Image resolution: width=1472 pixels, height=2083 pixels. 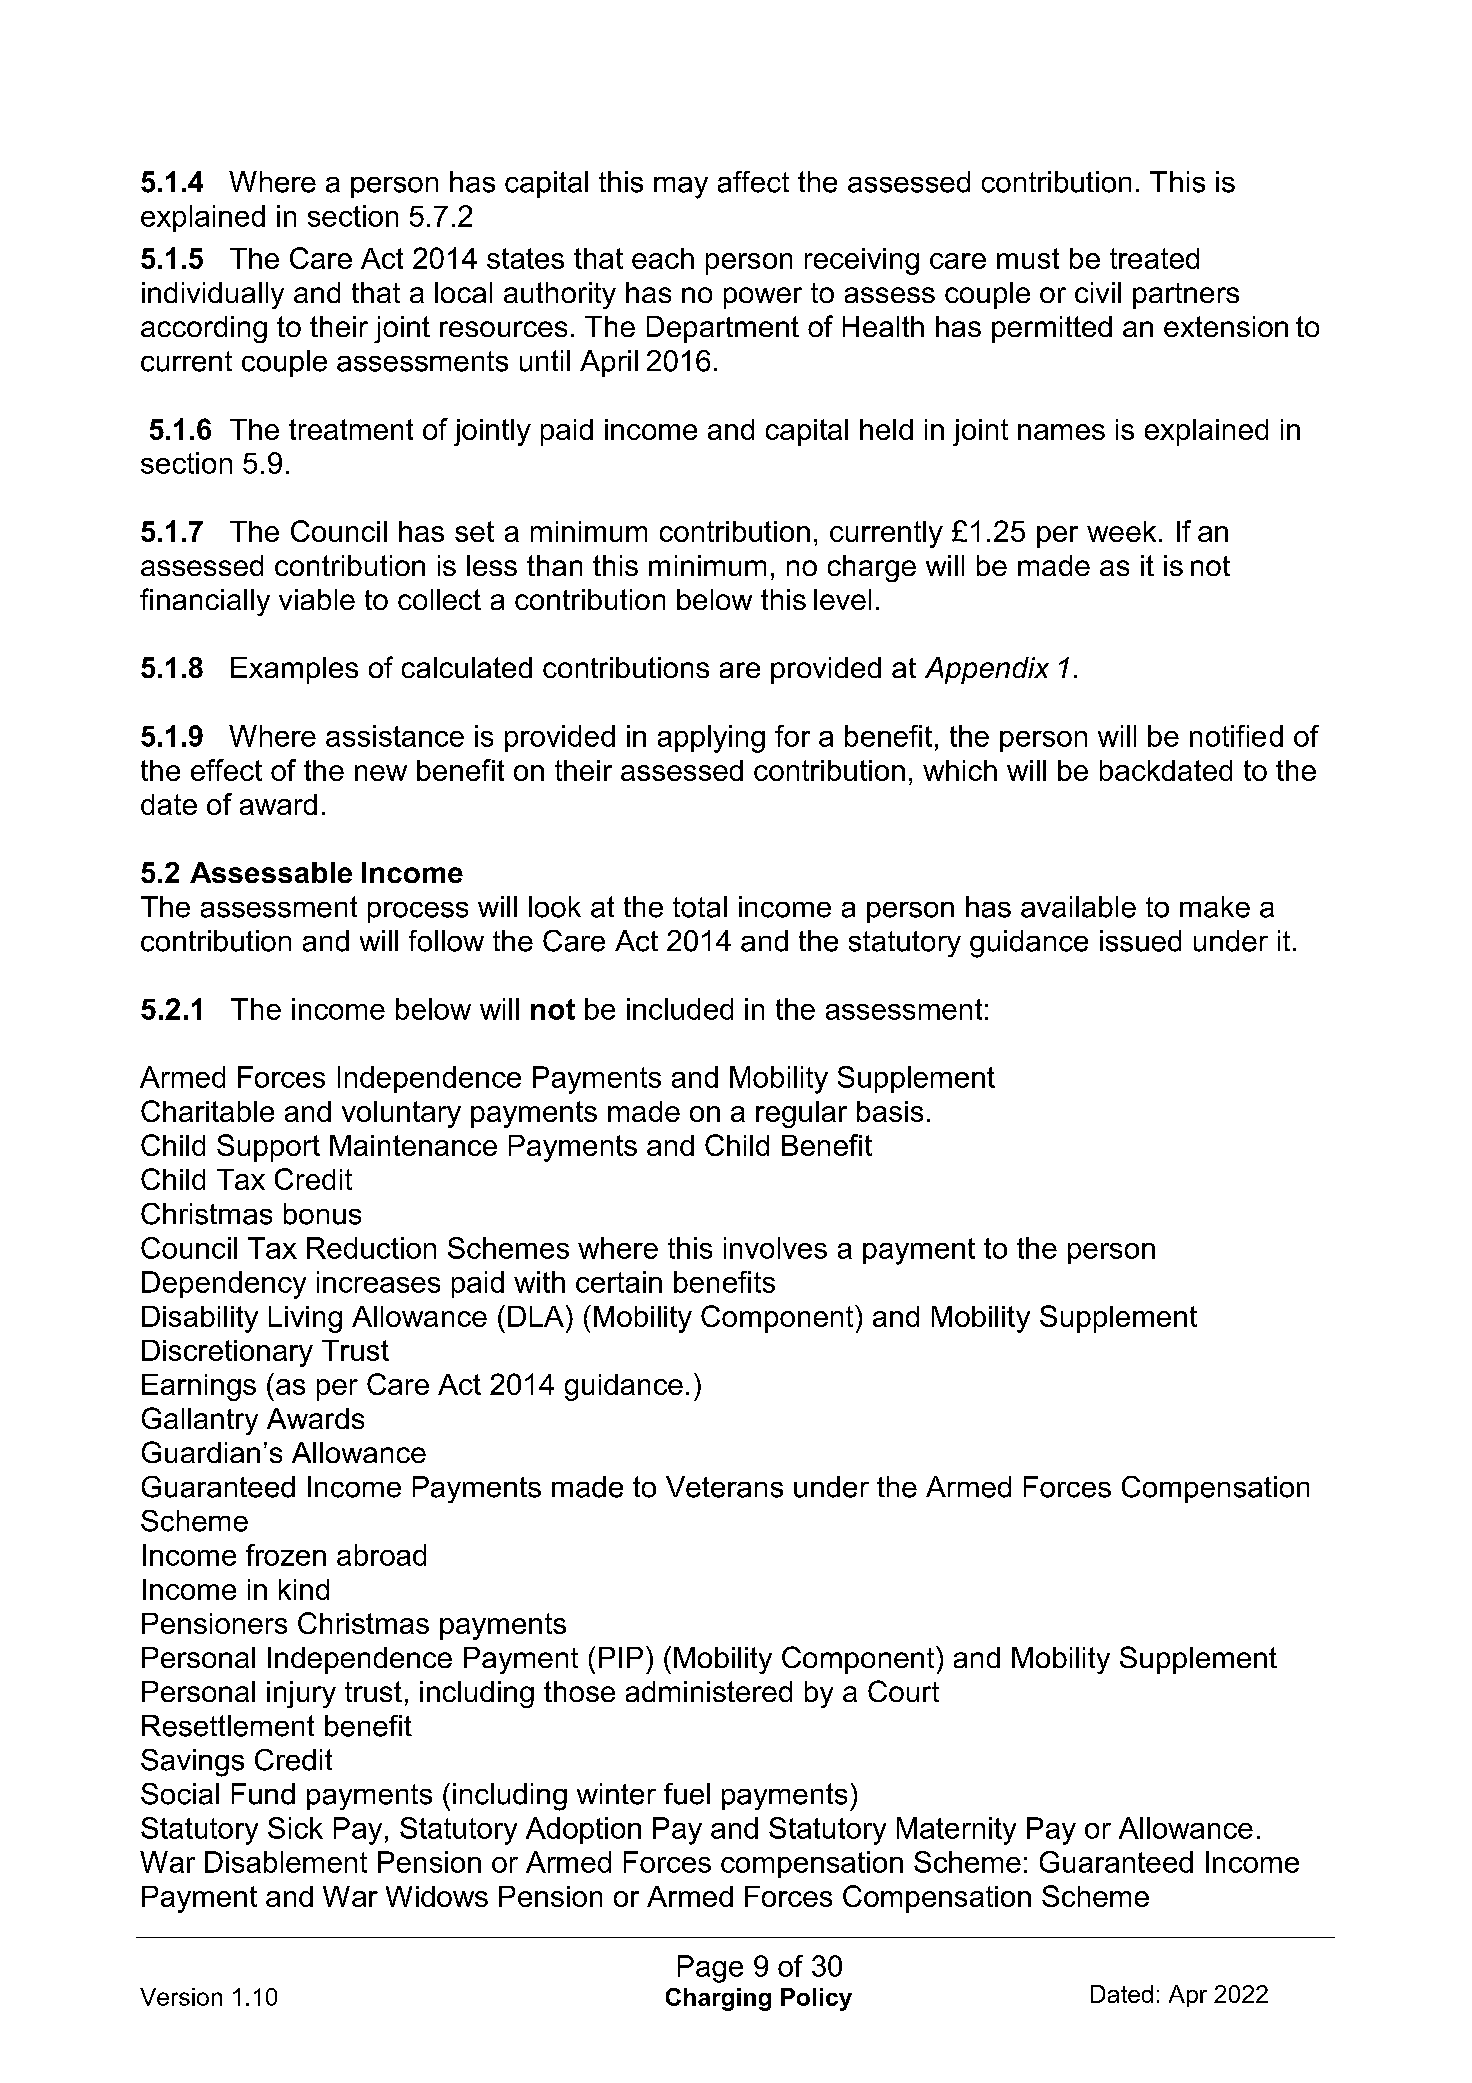 What do you see at coordinates (381, 773) in the page?
I see `new` at bounding box center [381, 773].
